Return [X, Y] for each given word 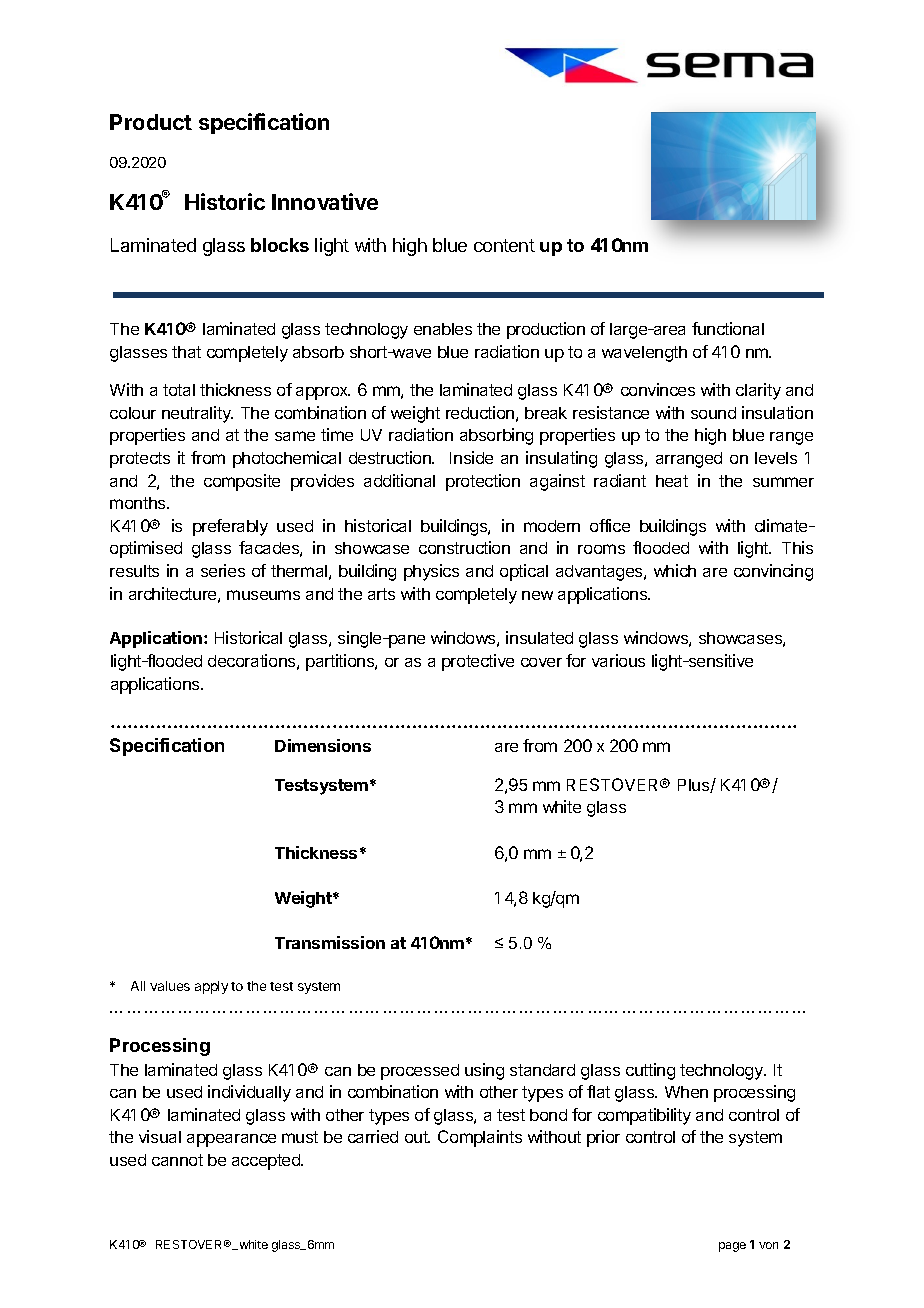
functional [728, 328]
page [732, 1247]
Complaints [480, 1138]
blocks [280, 245]
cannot [177, 1160]
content [504, 245]
